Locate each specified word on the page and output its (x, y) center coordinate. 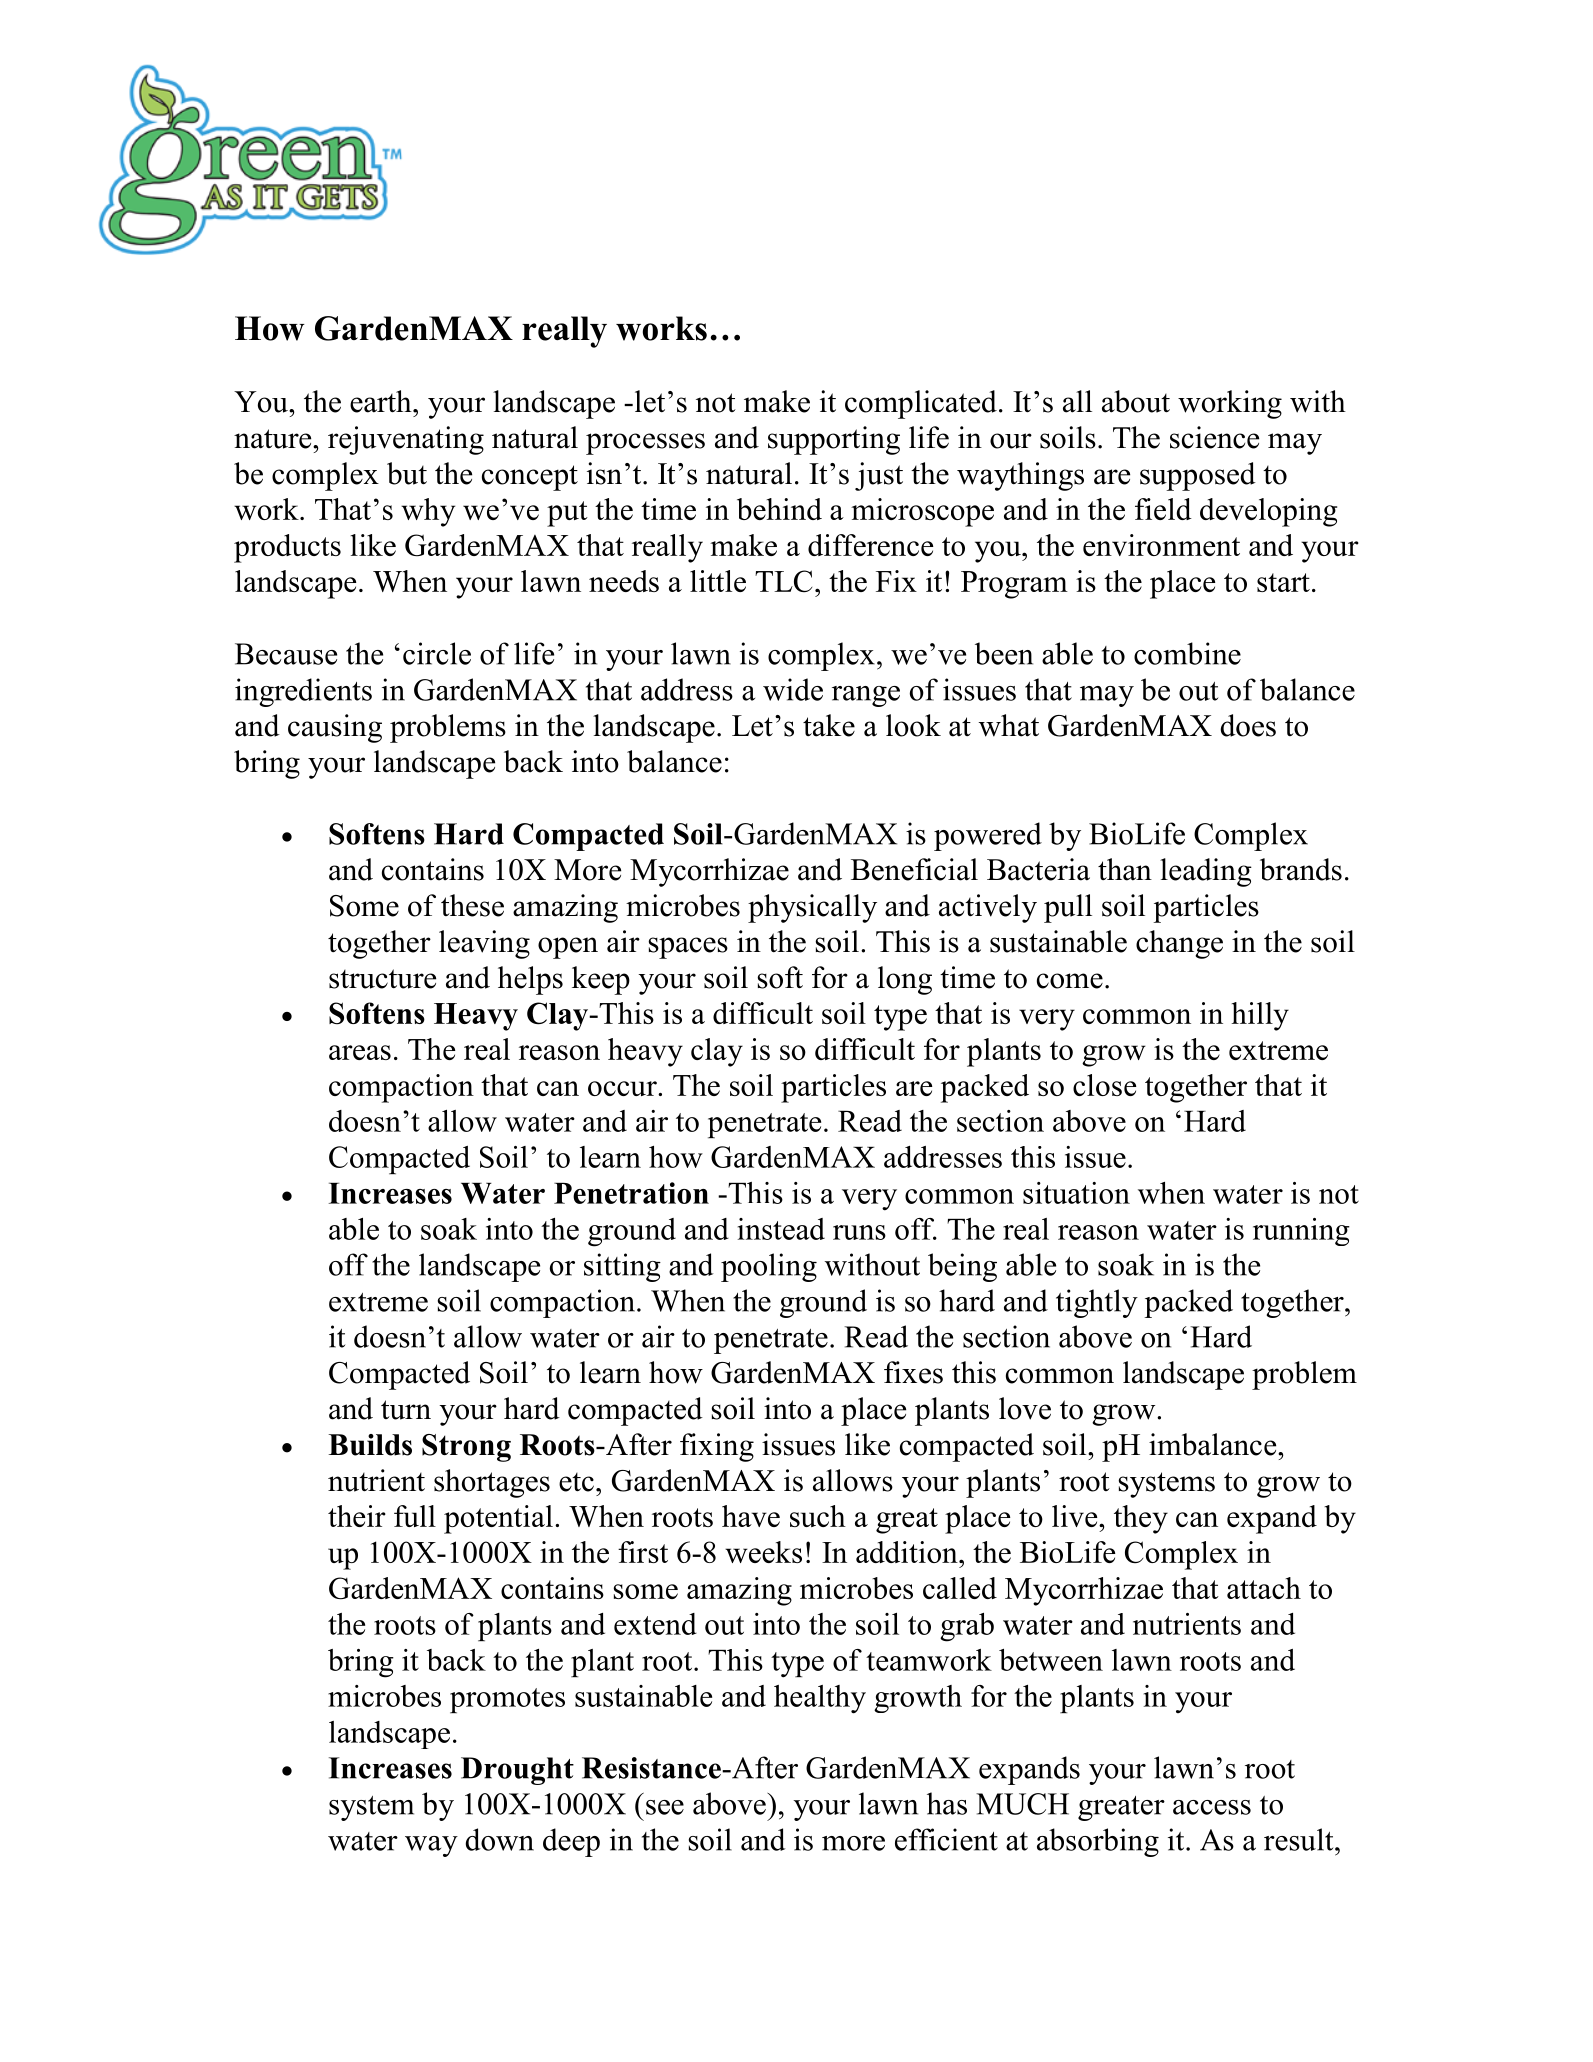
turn (406, 1410)
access (1212, 1807)
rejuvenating (406, 440)
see (665, 1807)
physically (812, 908)
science (1214, 437)
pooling (769, 1267)
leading (1206, 872)
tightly (1097, 1303)
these (472, 905)
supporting (834, 440)
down (500, 1839)
